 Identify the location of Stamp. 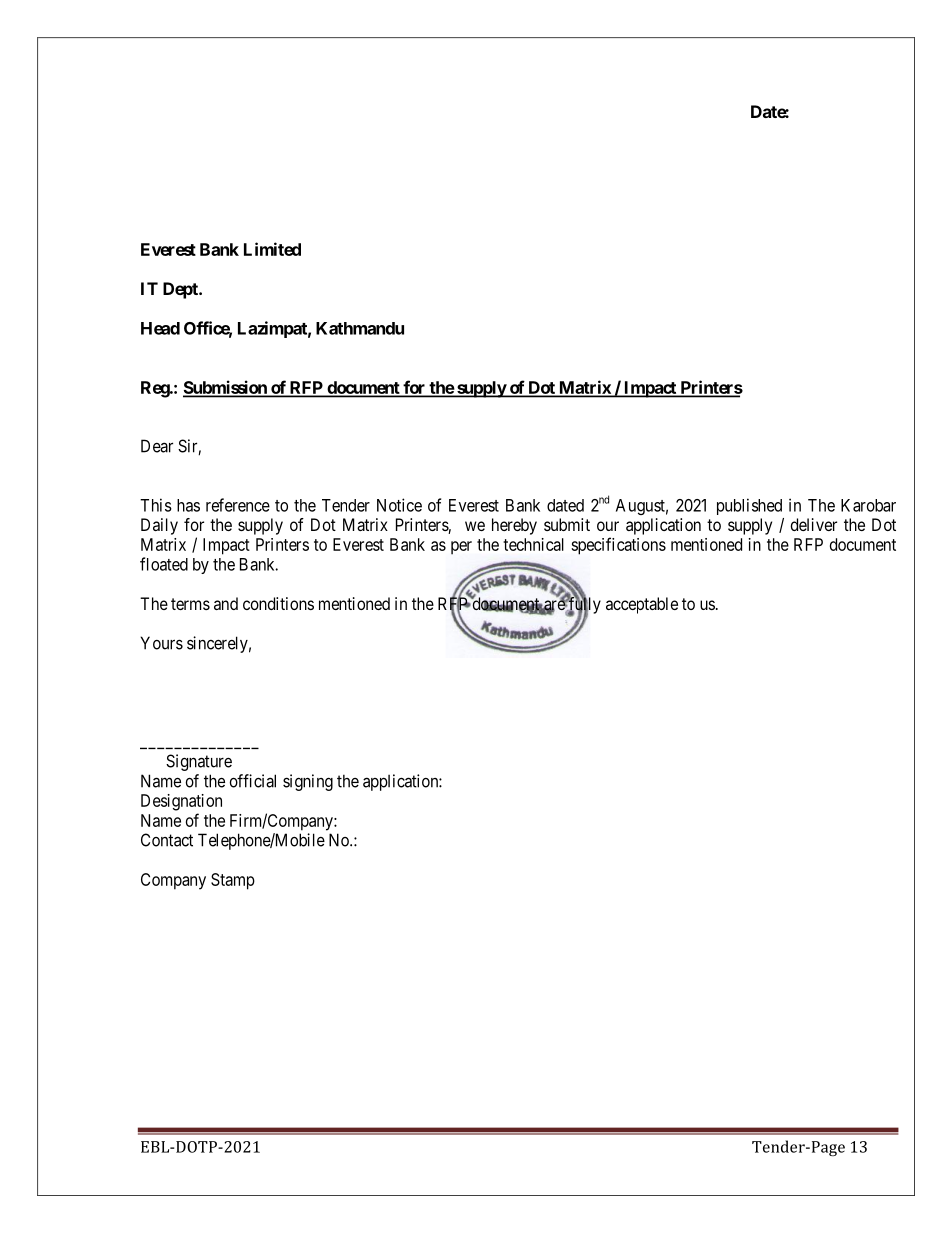
(233, 881).
